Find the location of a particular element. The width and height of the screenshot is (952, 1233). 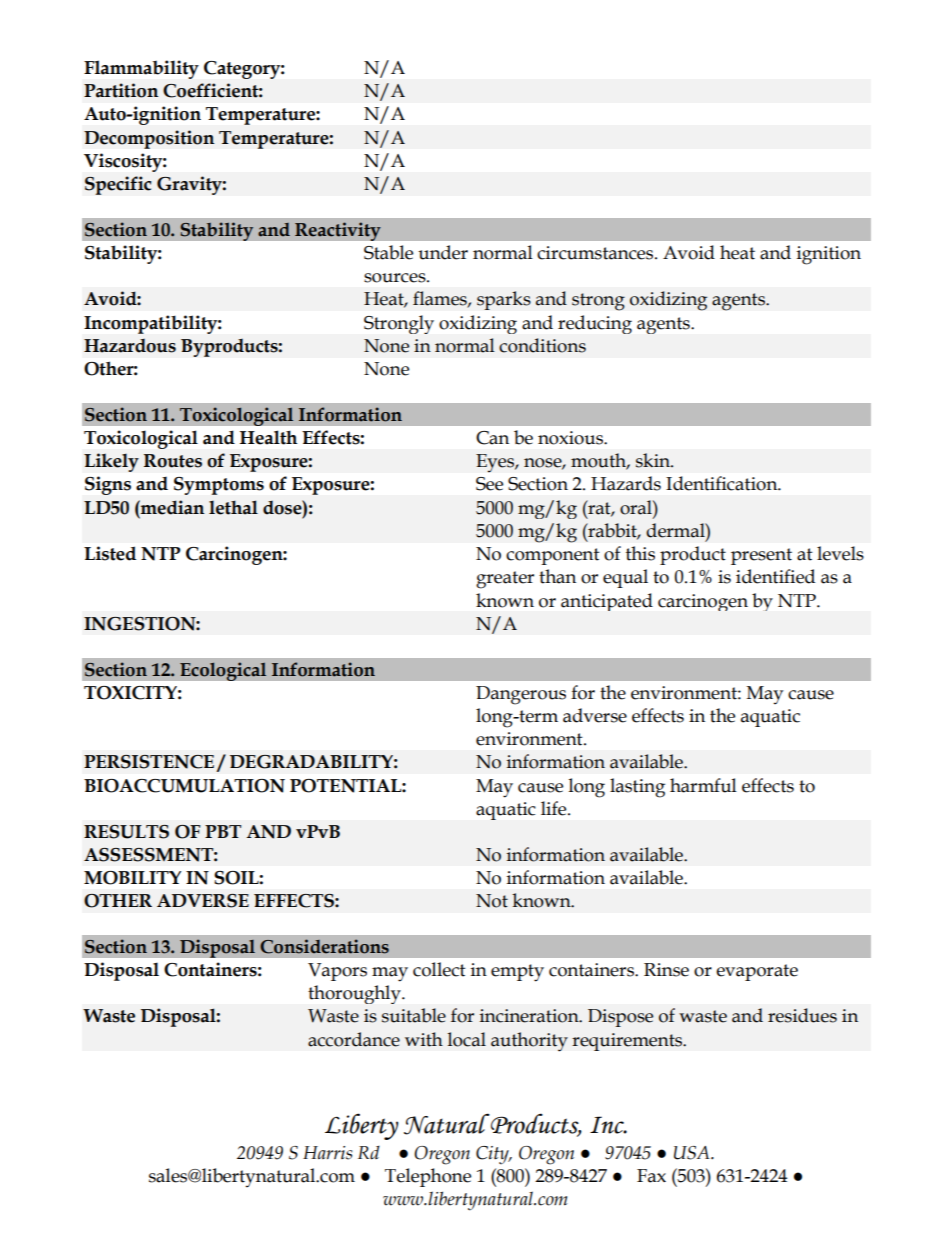

identified is located at coordinates (775, 576).
